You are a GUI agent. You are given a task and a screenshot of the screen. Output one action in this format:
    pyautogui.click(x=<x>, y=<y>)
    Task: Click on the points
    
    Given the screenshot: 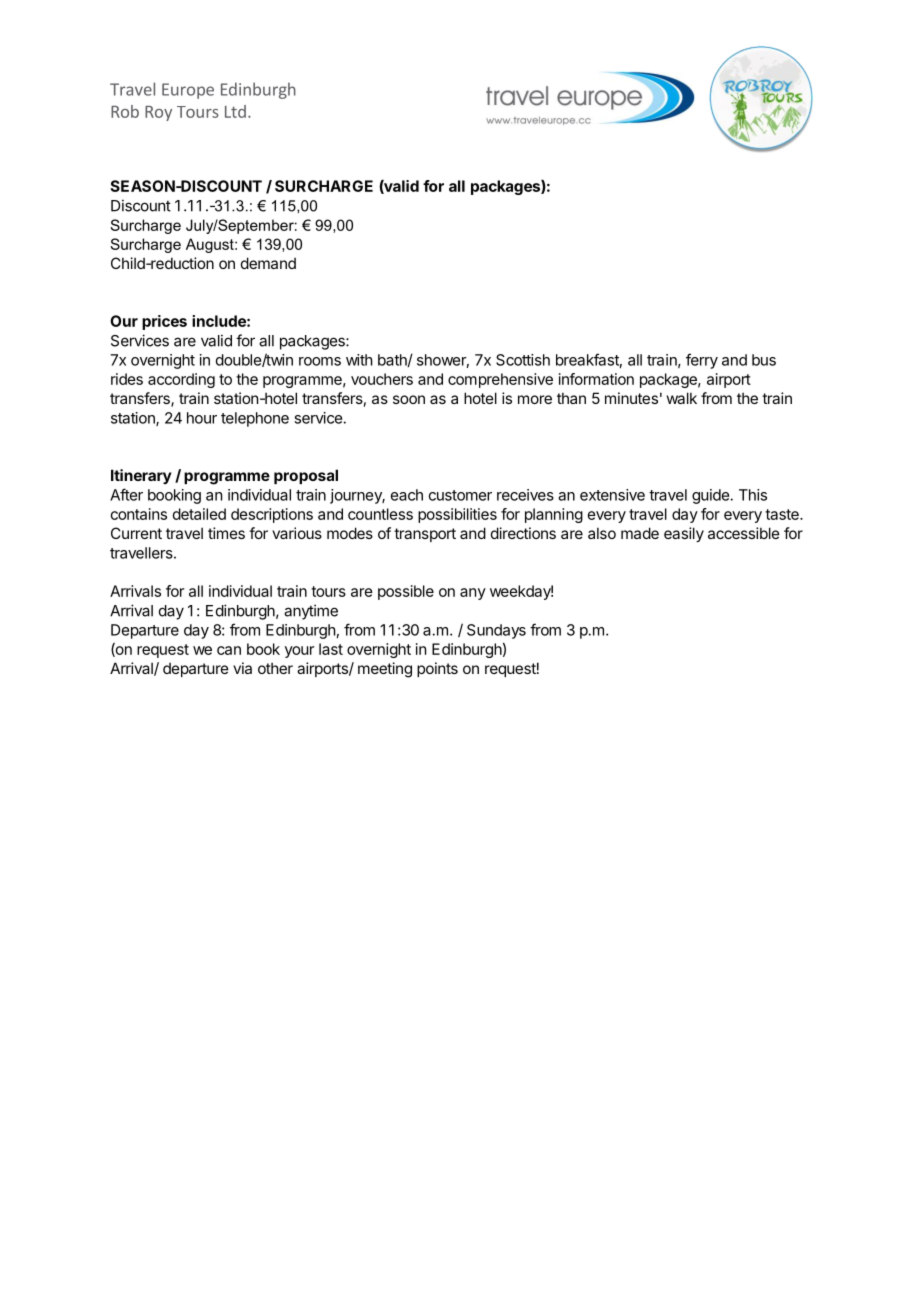 What is the action you would take?
    pyautogui.click(x=437, y=669)
